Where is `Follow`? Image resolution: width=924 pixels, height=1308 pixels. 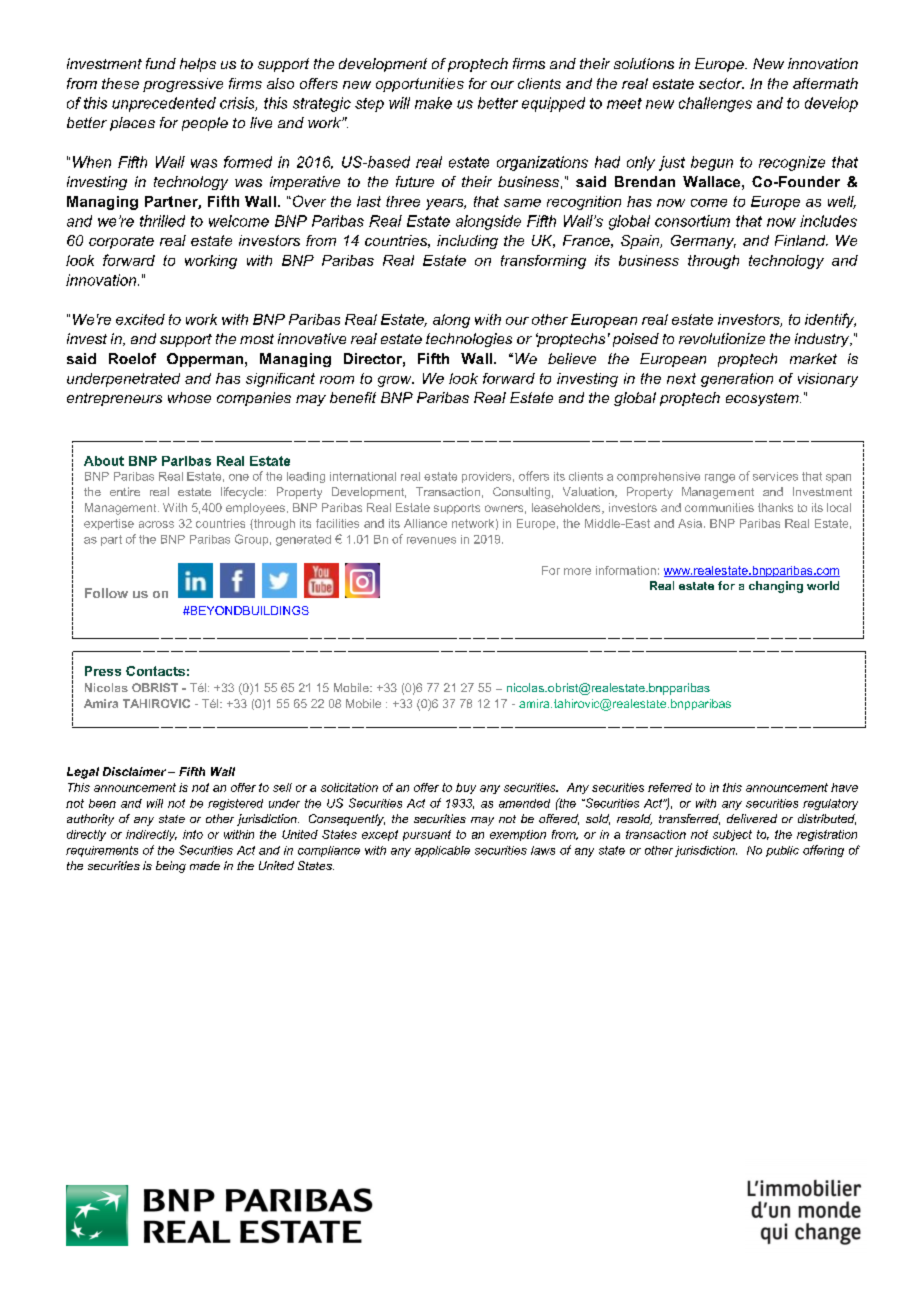
Follow is located at coordinates (106, 593).
